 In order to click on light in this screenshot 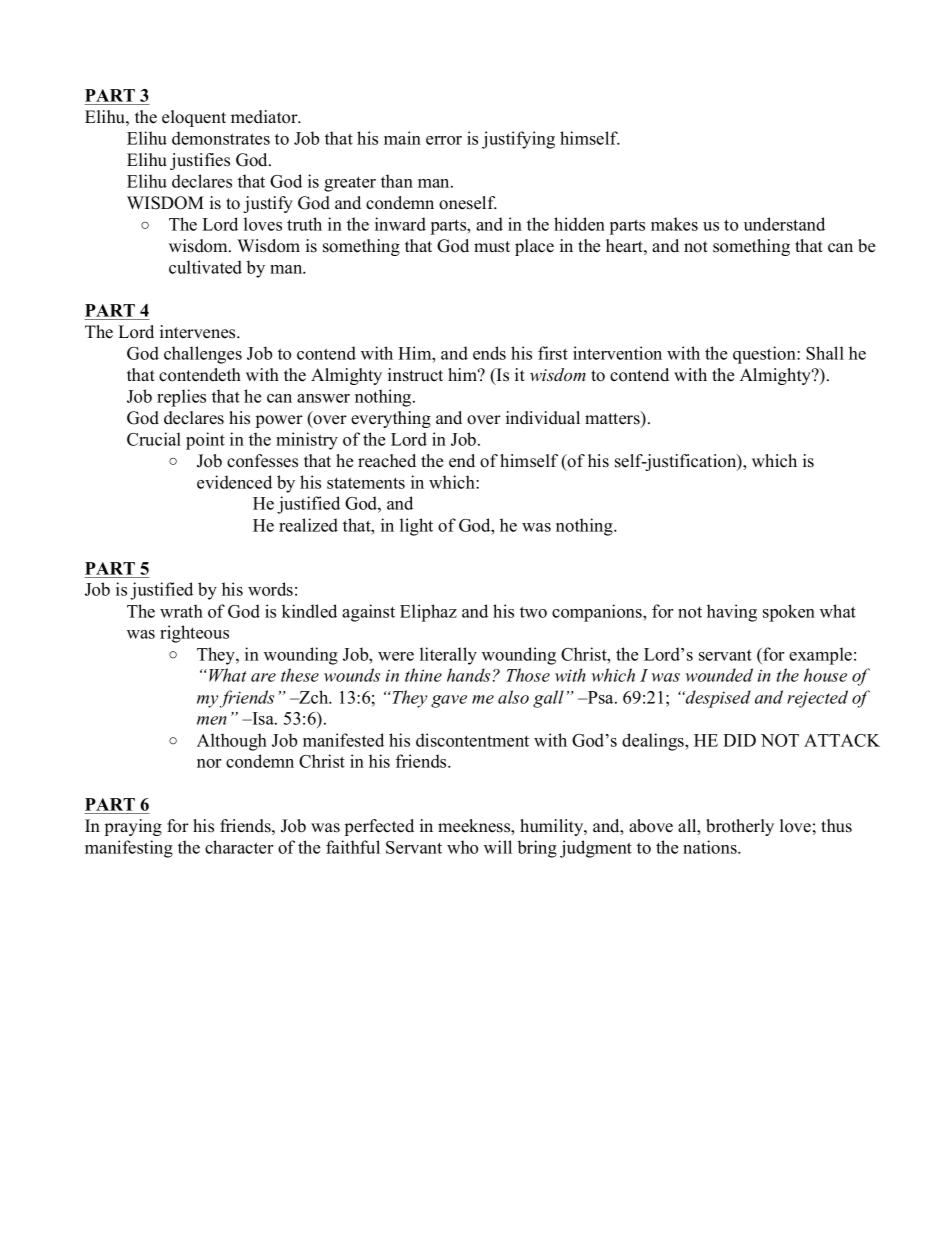, I will do `click(416, 527)`.
